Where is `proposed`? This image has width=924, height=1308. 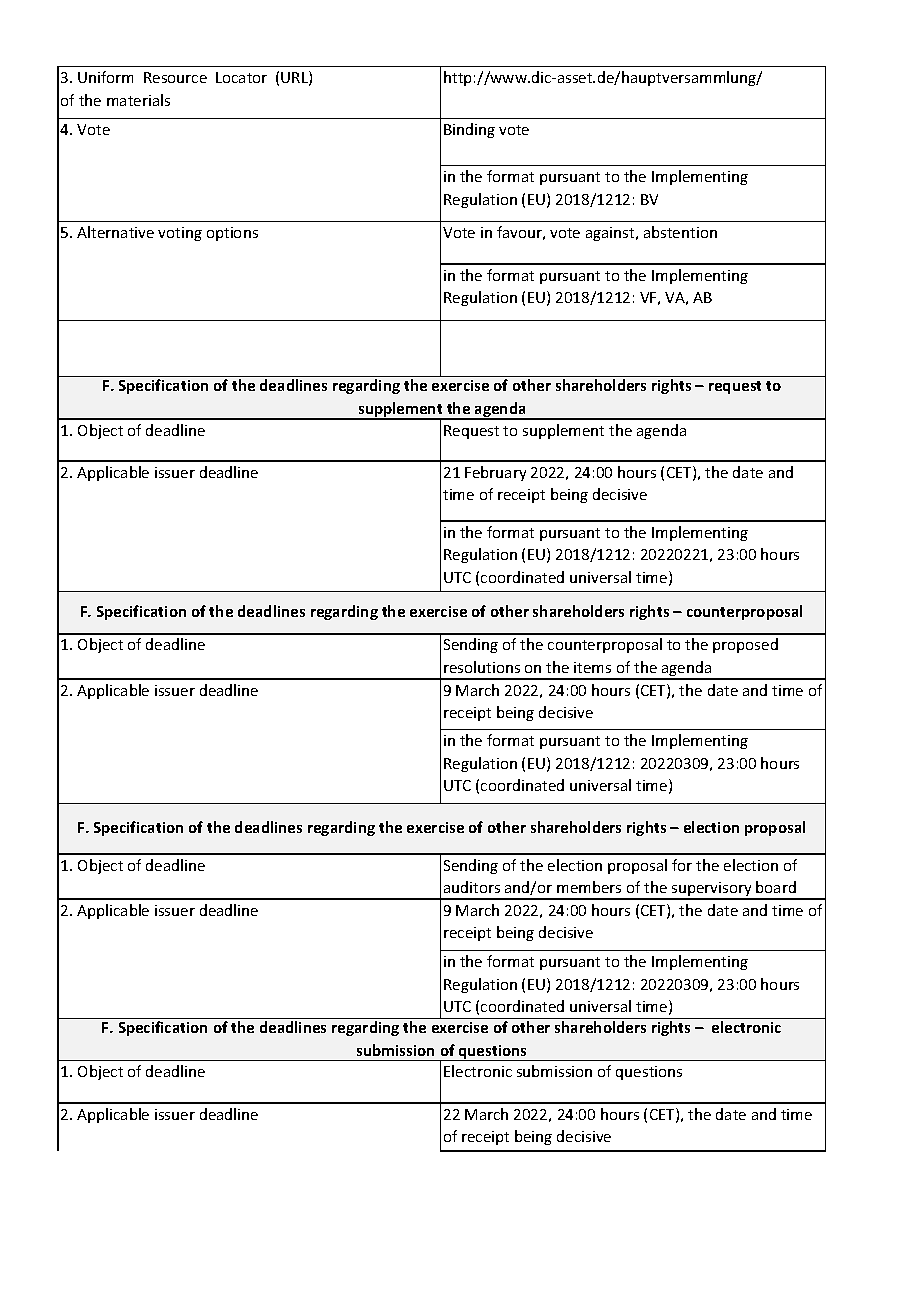
proposed is located at coordinates (745, 645).
